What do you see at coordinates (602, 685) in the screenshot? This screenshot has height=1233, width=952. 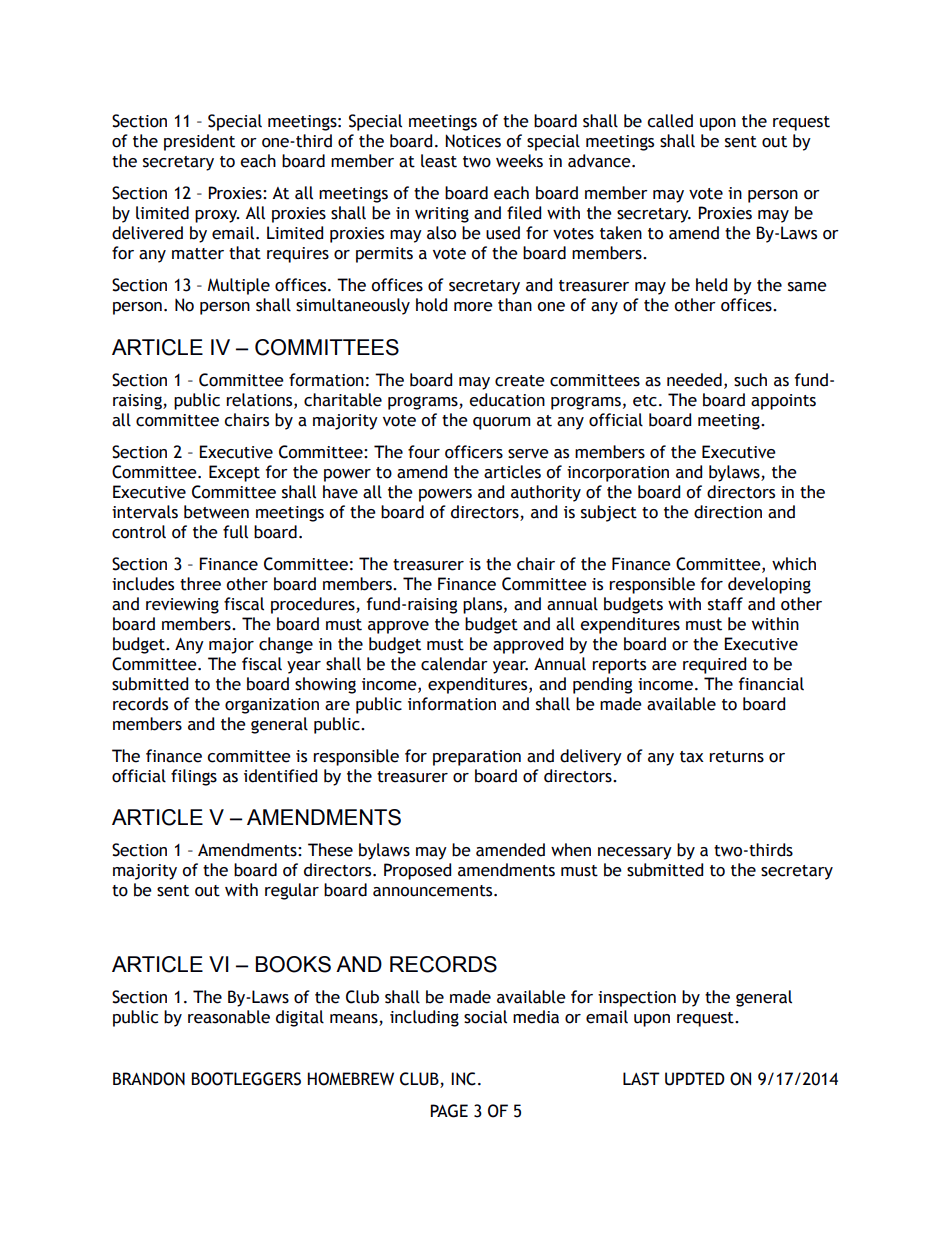 I see `pending` at bounding box center [602, 685].
